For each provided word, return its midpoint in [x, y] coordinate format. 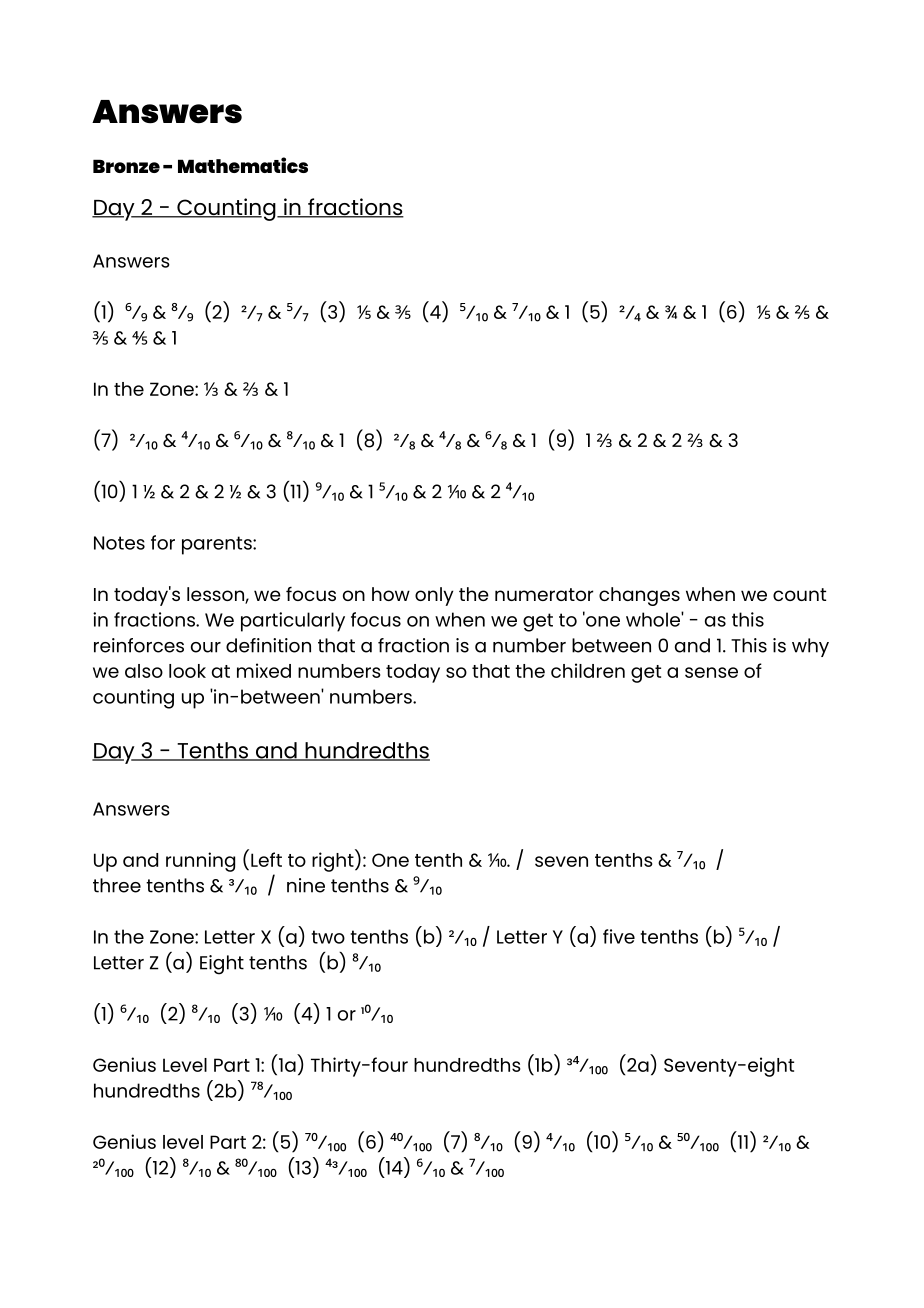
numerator [544, 594]
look [187, 671]
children [588, 670]
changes [639, 596]
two [328, 937]
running [200, 862]
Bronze [126, 166]
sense [711, 672]
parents [218, 545]
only [434, 596]
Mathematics [243, 165]
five [619, 936]
